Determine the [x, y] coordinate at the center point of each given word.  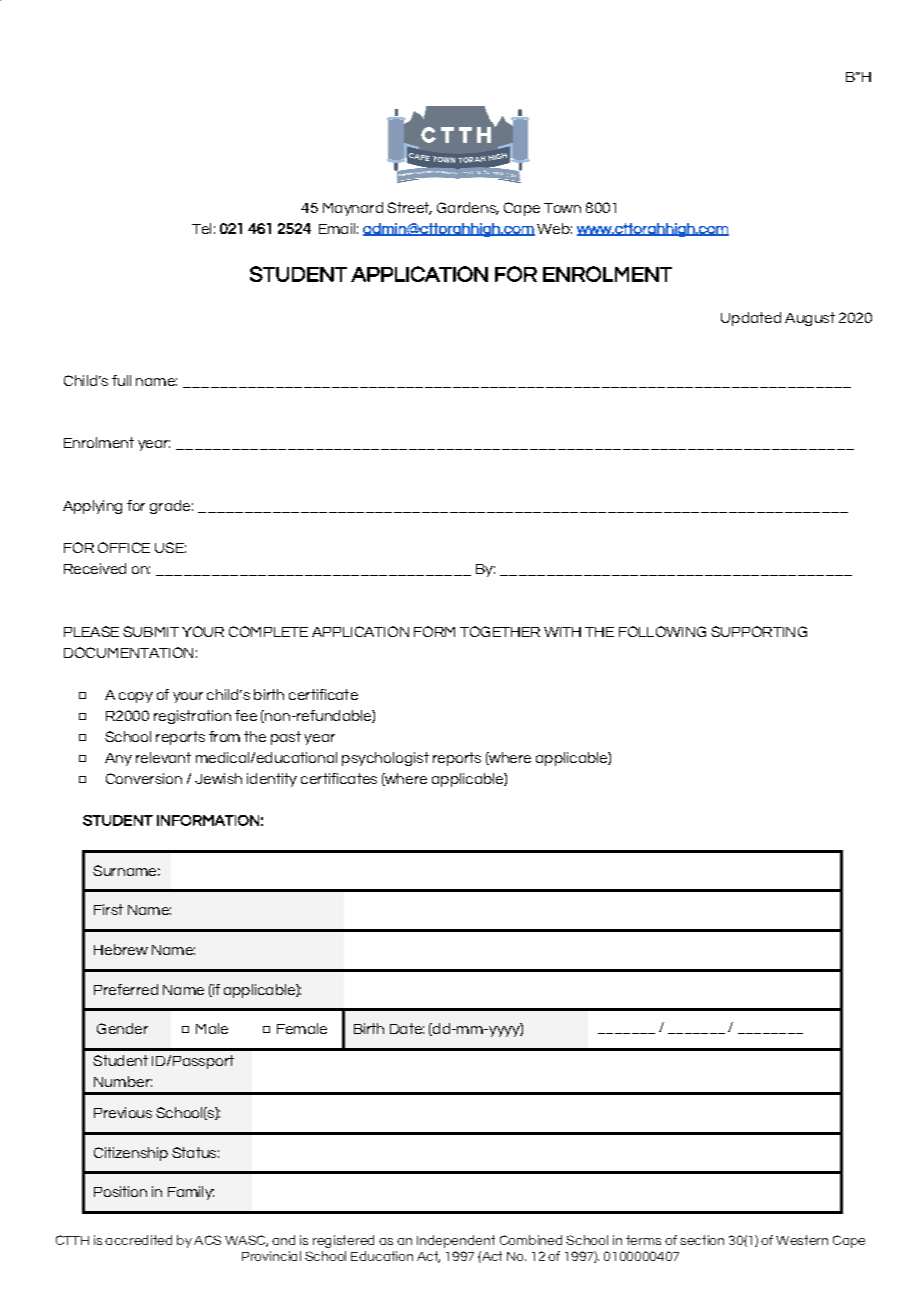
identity [272, 780]
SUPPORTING [759, 631]
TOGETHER [500, 631]
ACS [207, 1240]
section [702, 1240]
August [810, 319]
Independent [456, 1241]
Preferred [126, 989]
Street [409, 208]
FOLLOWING [662, 631]
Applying [92, 507]
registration [192, 717]
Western [802, 1240]
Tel [201, 228]
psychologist [385, 759]
